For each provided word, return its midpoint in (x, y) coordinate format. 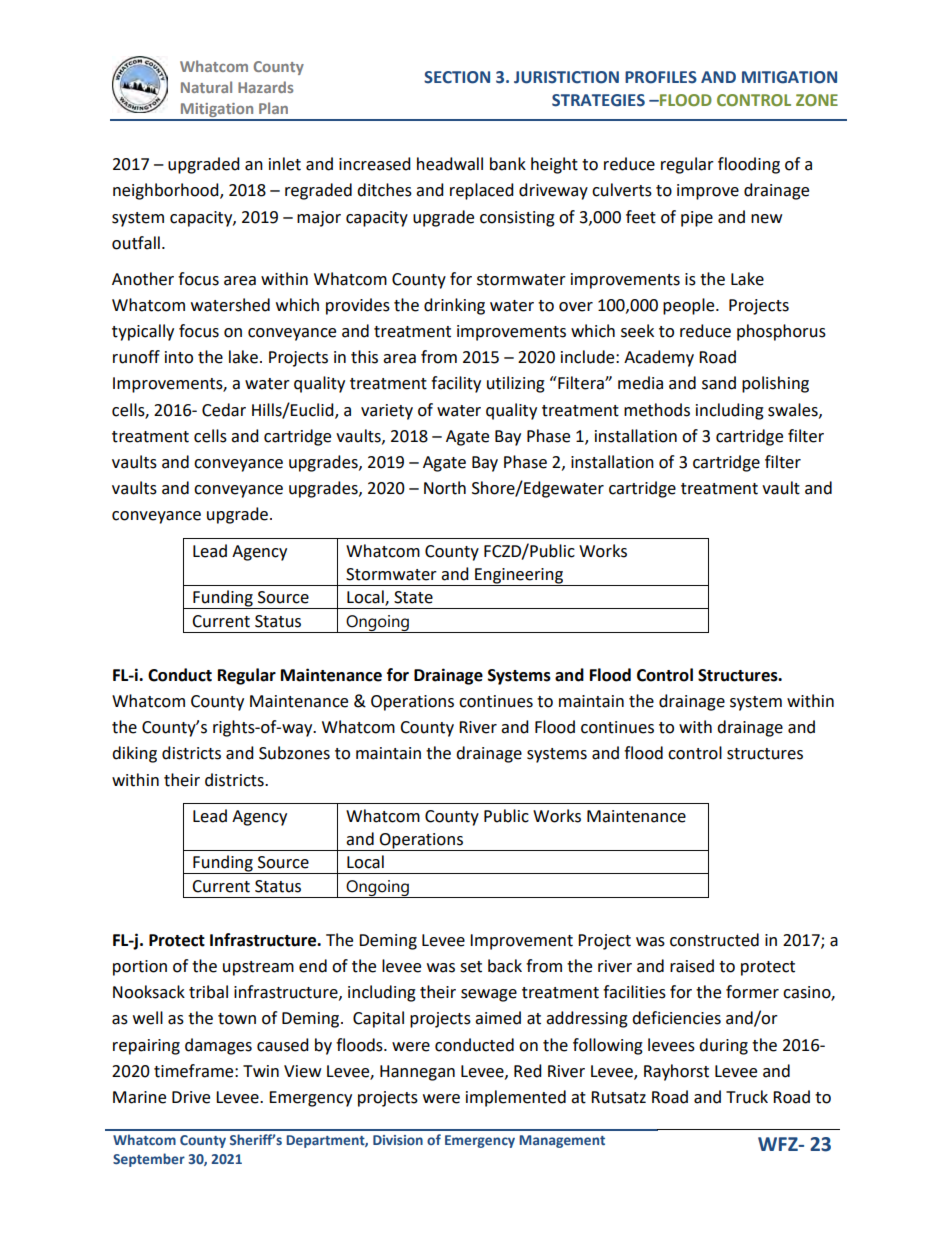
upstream (258, 968)
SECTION (457, 77)
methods (657, 410)
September (149, 1160)
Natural (206, 87)
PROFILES (661, 77)
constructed (714, 940)
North (445, 488)
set (471, 967)
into (179, 357)
